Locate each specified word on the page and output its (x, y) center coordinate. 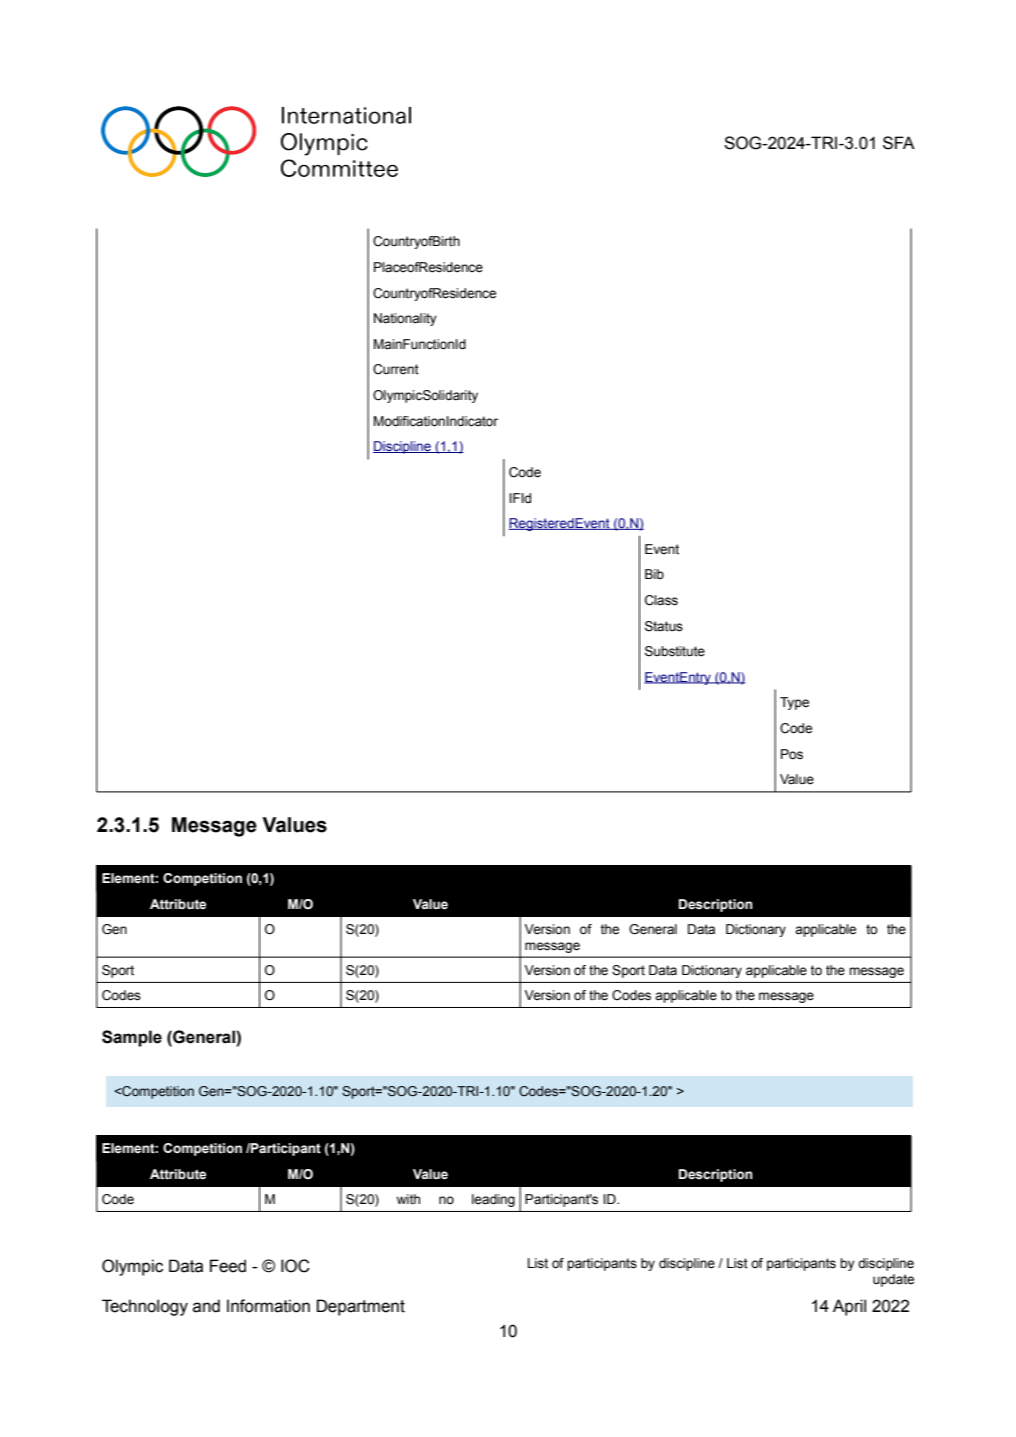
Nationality (405, 319)
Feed (228, 1266)
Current (396, 369)
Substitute (675, 651)
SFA (899, 143)
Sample (132, 1038)
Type (794, 703)
